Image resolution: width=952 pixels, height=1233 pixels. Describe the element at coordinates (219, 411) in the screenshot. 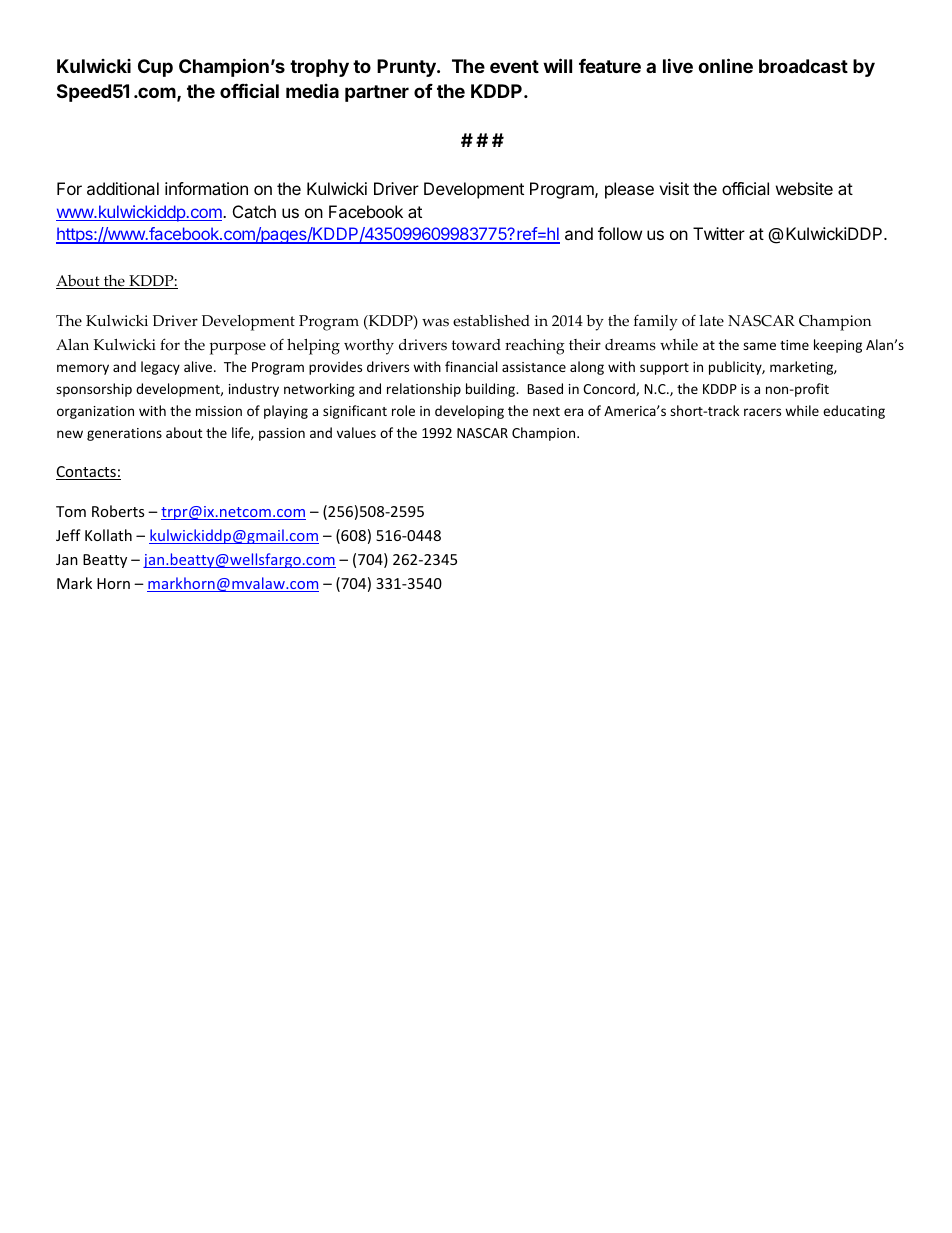

I see `mission` at that location.
